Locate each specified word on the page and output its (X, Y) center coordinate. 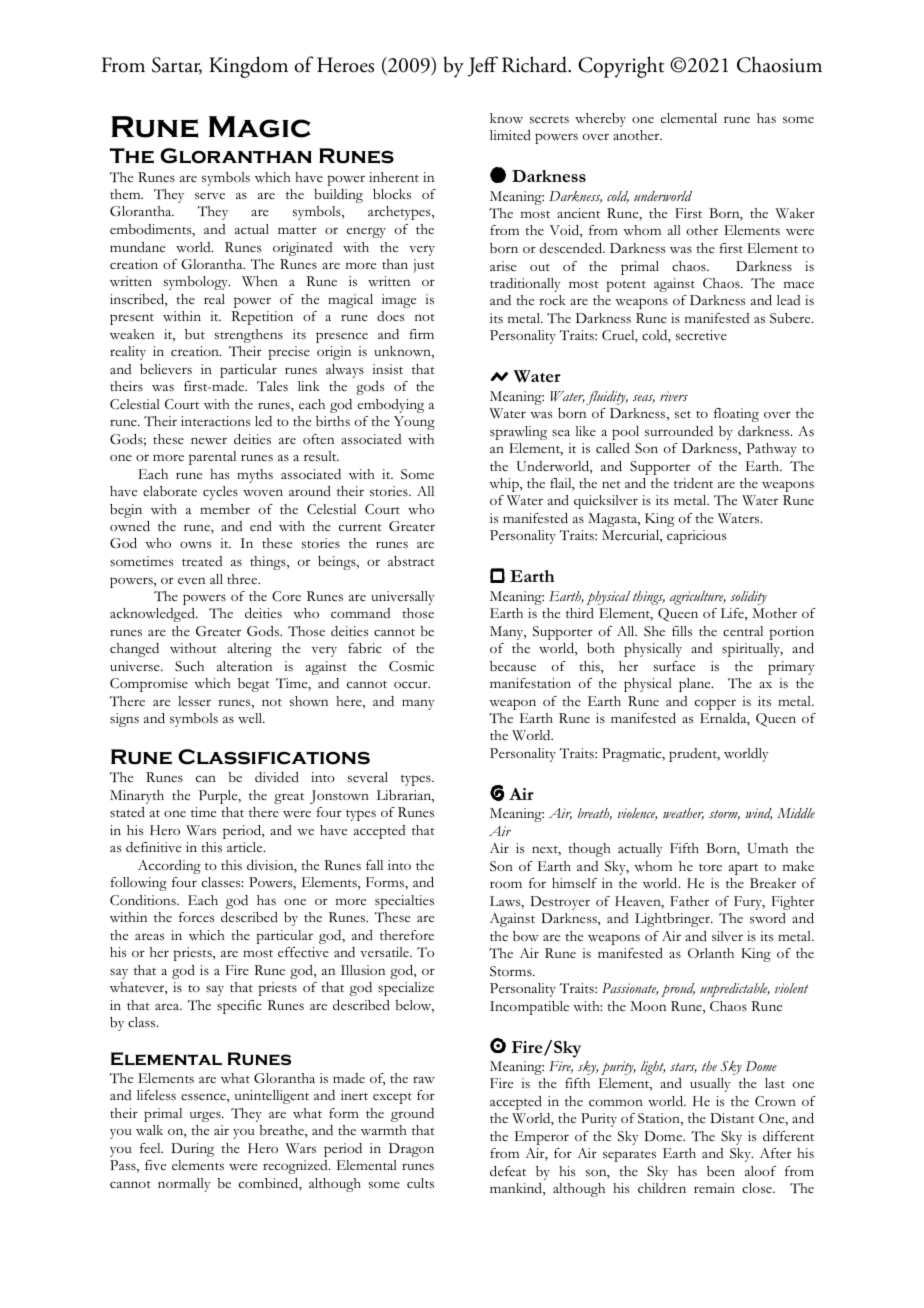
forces (196, 917)
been (721, 1171)
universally (403, 598)
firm (422, 334)
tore (710, 867)
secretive (701, 335)
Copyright (621, 67)
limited (510, 135)
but (195, 334)
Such (189, 666)
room (506, 884)
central (743, 631)
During (192, 1150)
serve (210, 195)
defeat (508, 1171)
